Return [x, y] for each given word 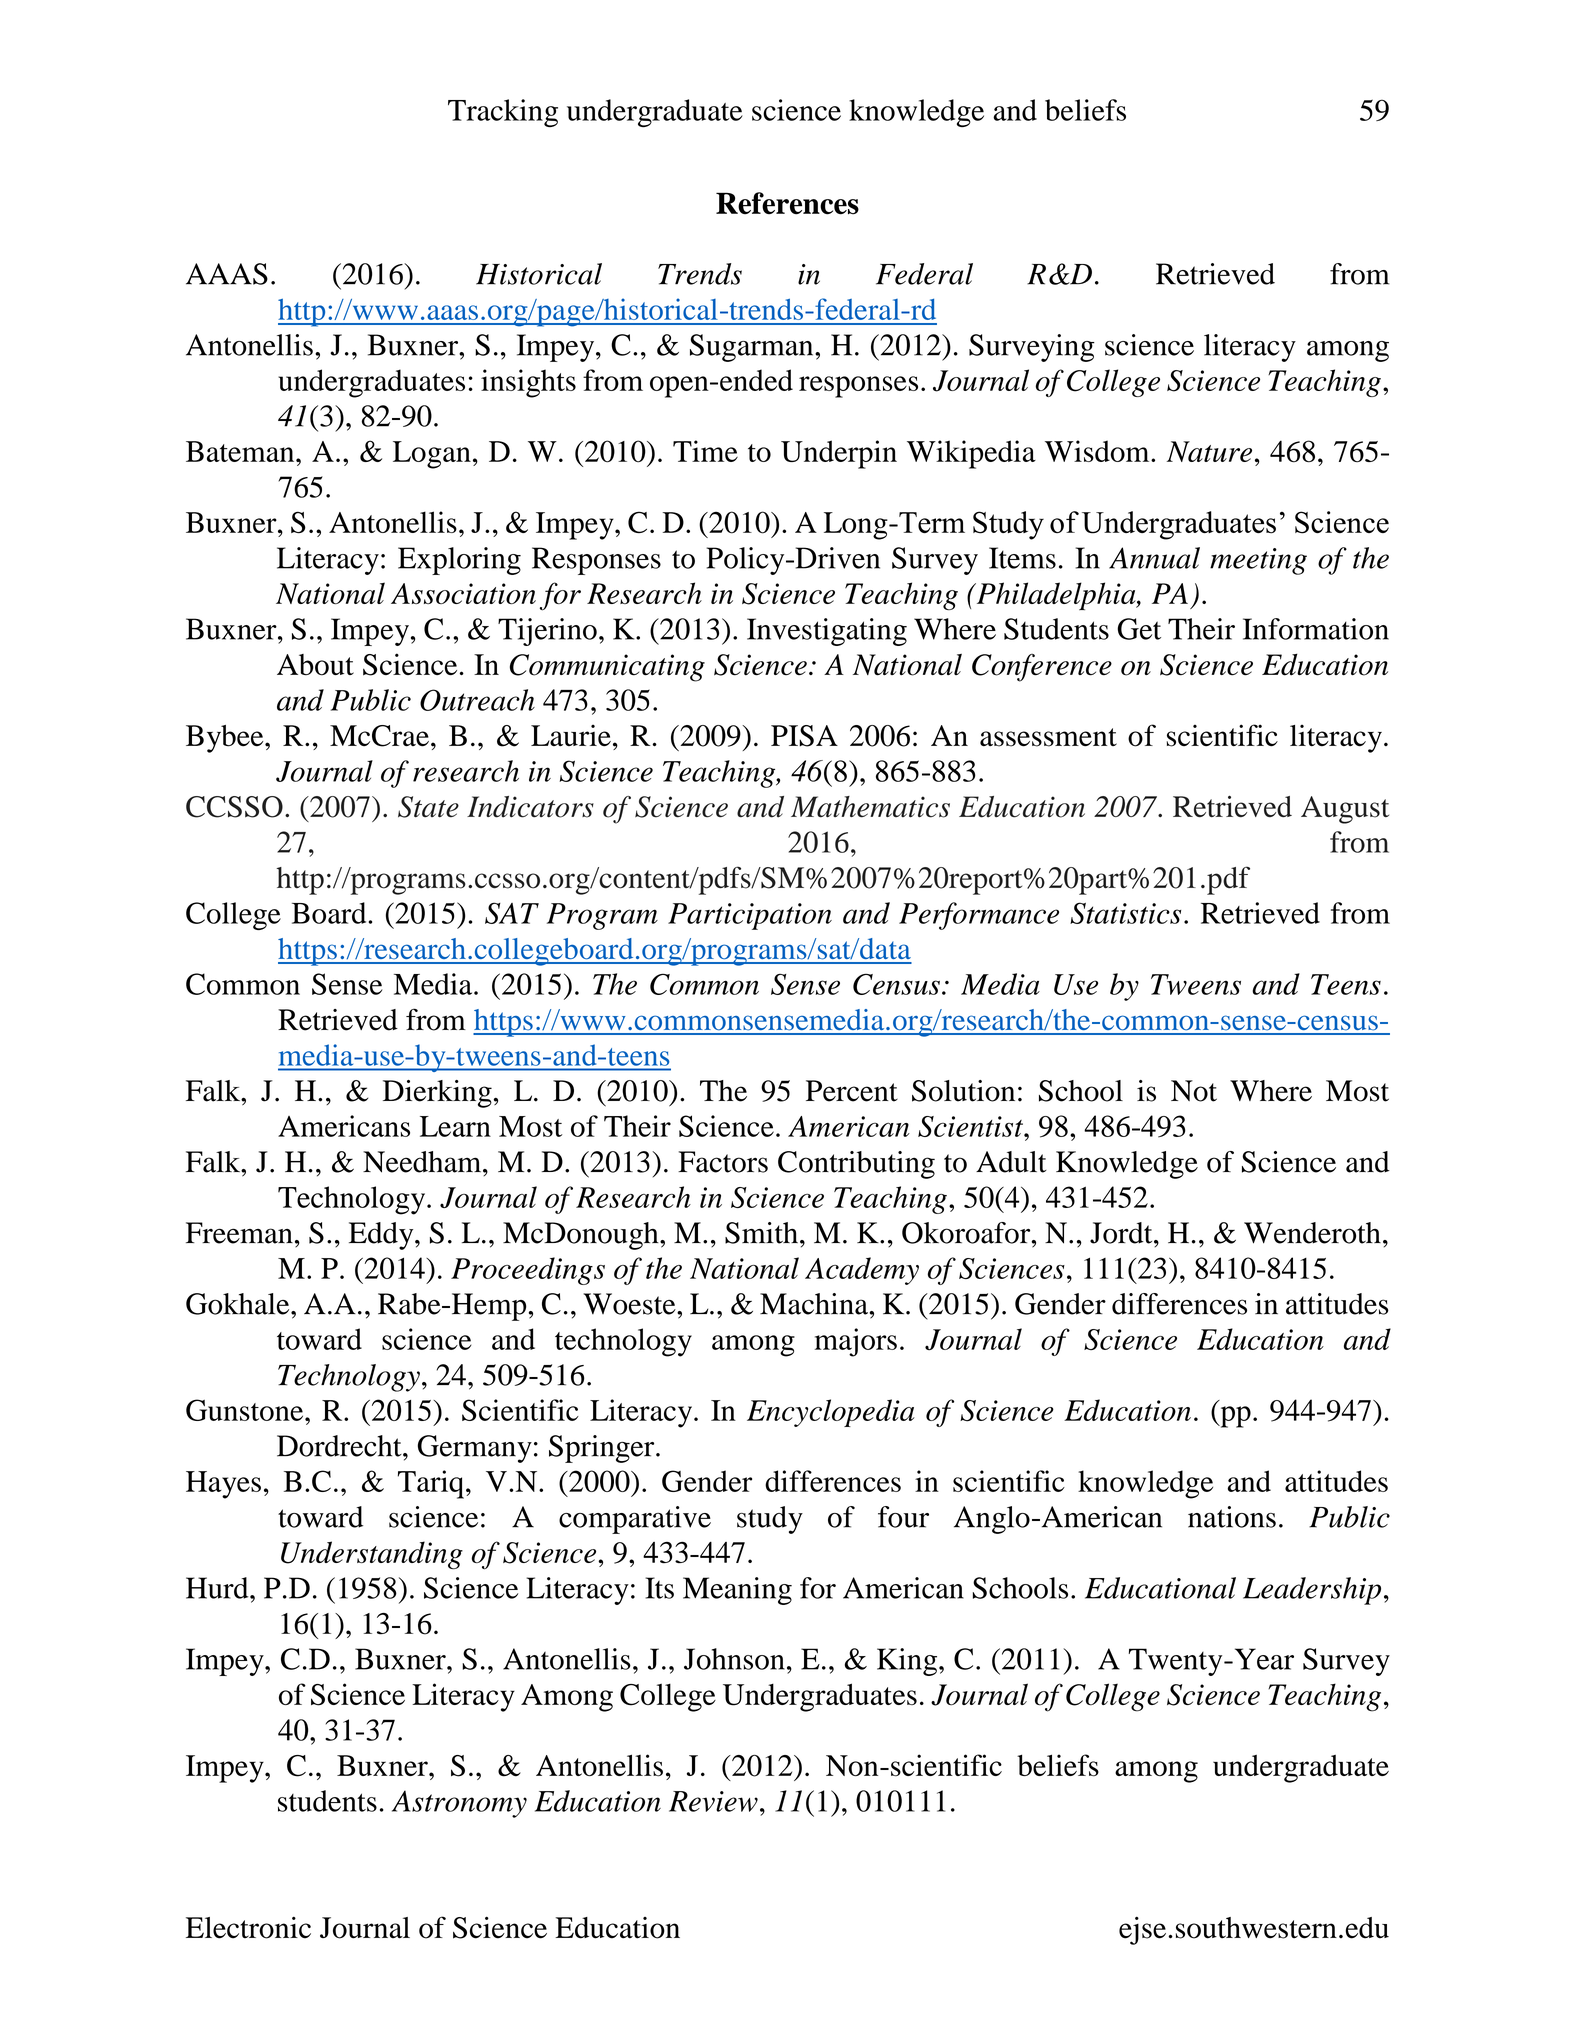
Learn [455, 1126]
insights [528, 383]
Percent [852, 1091]
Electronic [248, 1928]
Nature [1209, 451]
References [787, 203]
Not [1194, 1091]
